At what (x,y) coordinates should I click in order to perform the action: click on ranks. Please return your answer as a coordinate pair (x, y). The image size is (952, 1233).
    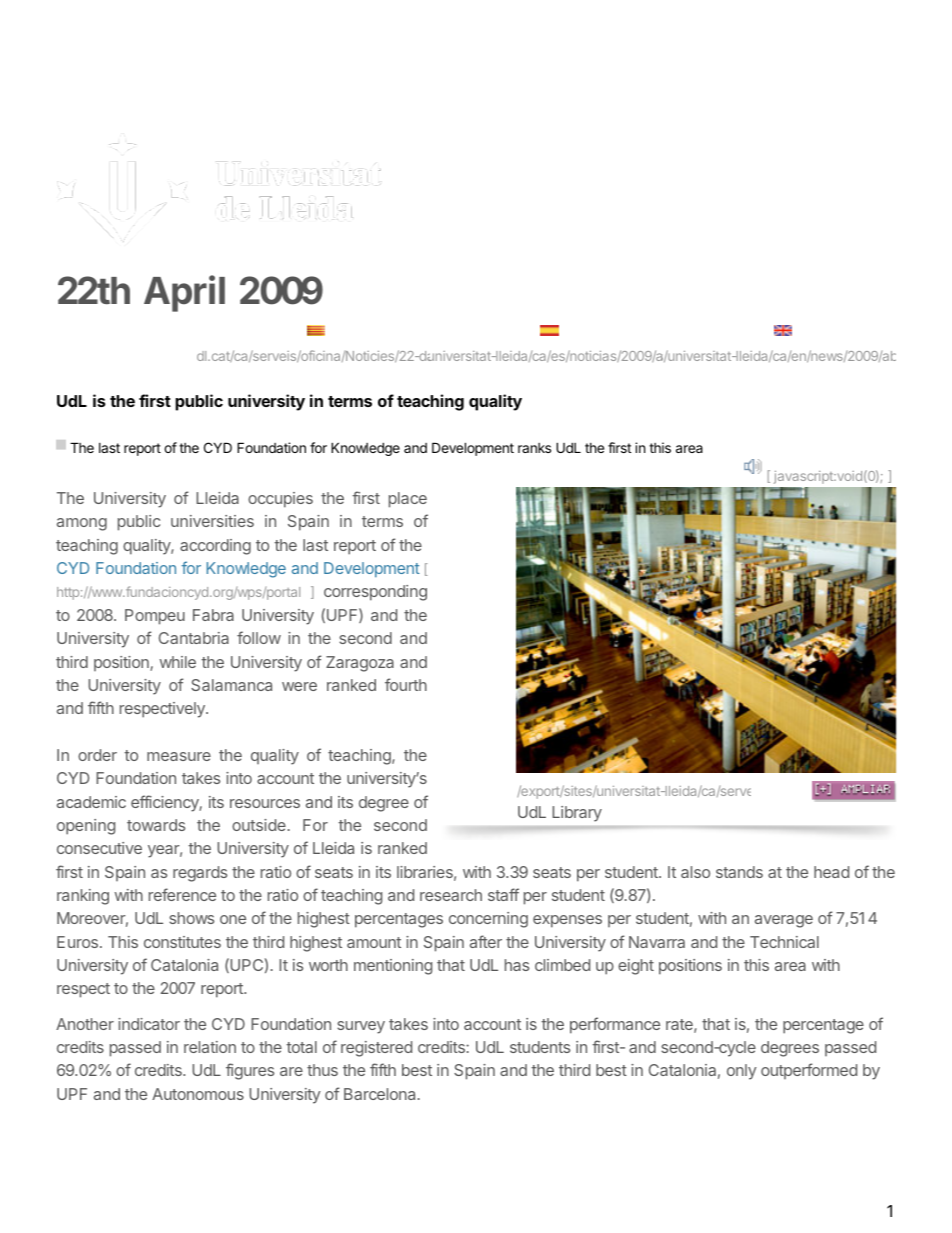
    Looking at the image, I should click on (534, 448).
